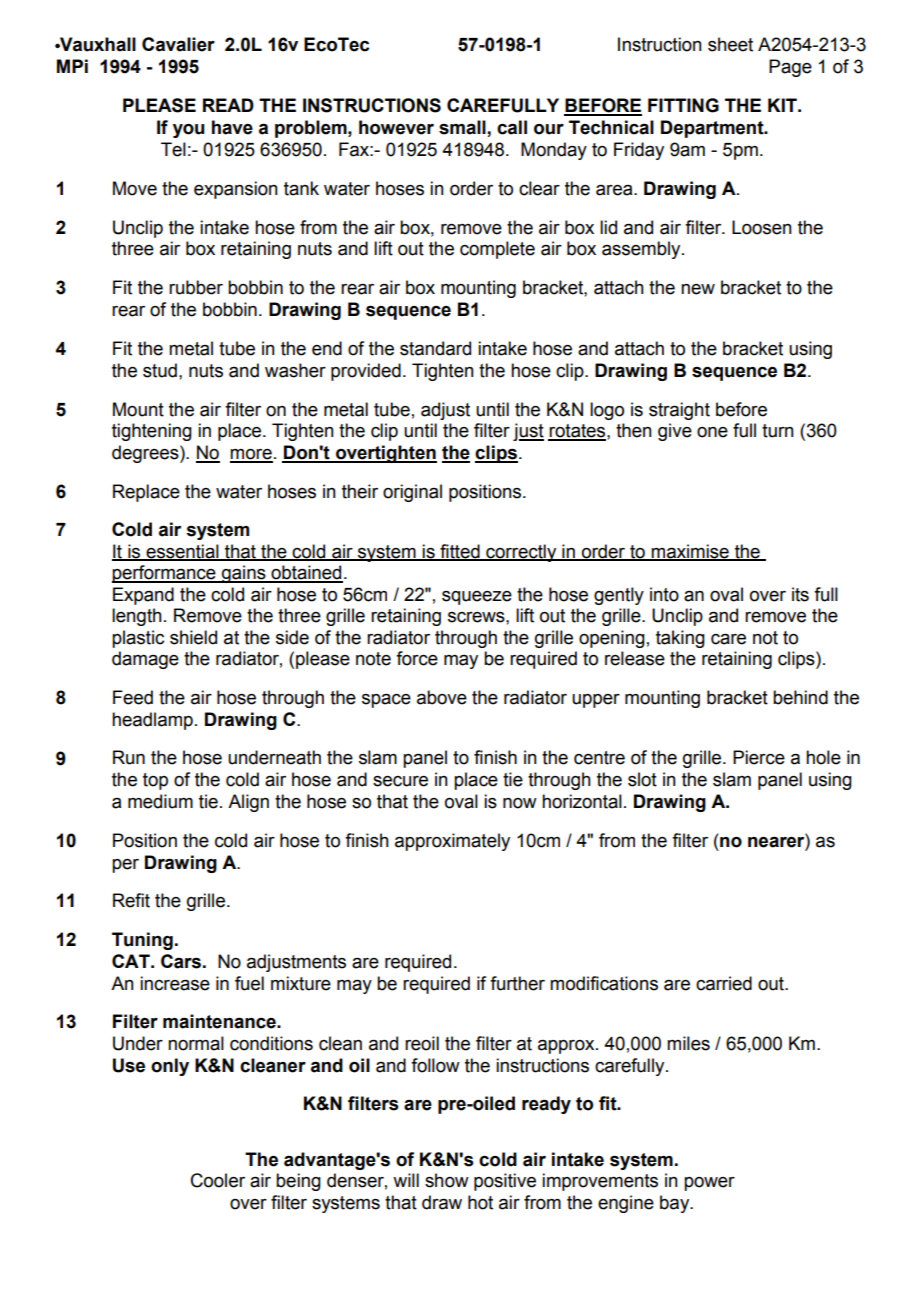 This screenshot has height=1308, width=924. Describe the element at coordinates (178, 44) in the screenshot. I see `Cavalier` at that location.
